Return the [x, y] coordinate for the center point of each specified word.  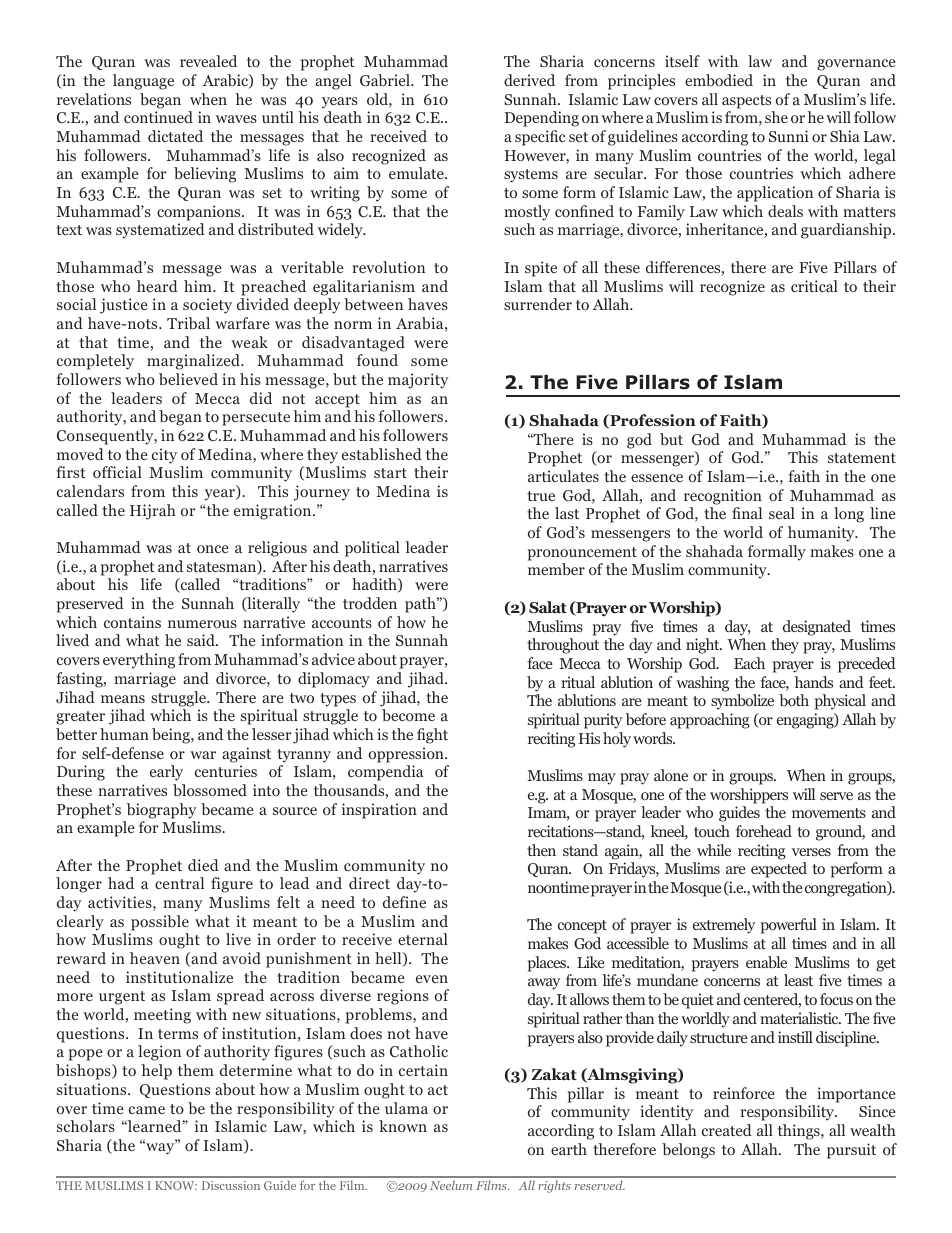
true [541, 496]
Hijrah [153, 512]
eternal [423, 939]
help [156, 1072]
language [143, 82]
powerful [789, 926]
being [172, 736]
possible [160, 923]
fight [432, 736]
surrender [538, 304]
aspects [746, 102]
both [794, 700]
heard [157, 286]
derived [529, 80]
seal [782, 513]
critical [814, 286]
